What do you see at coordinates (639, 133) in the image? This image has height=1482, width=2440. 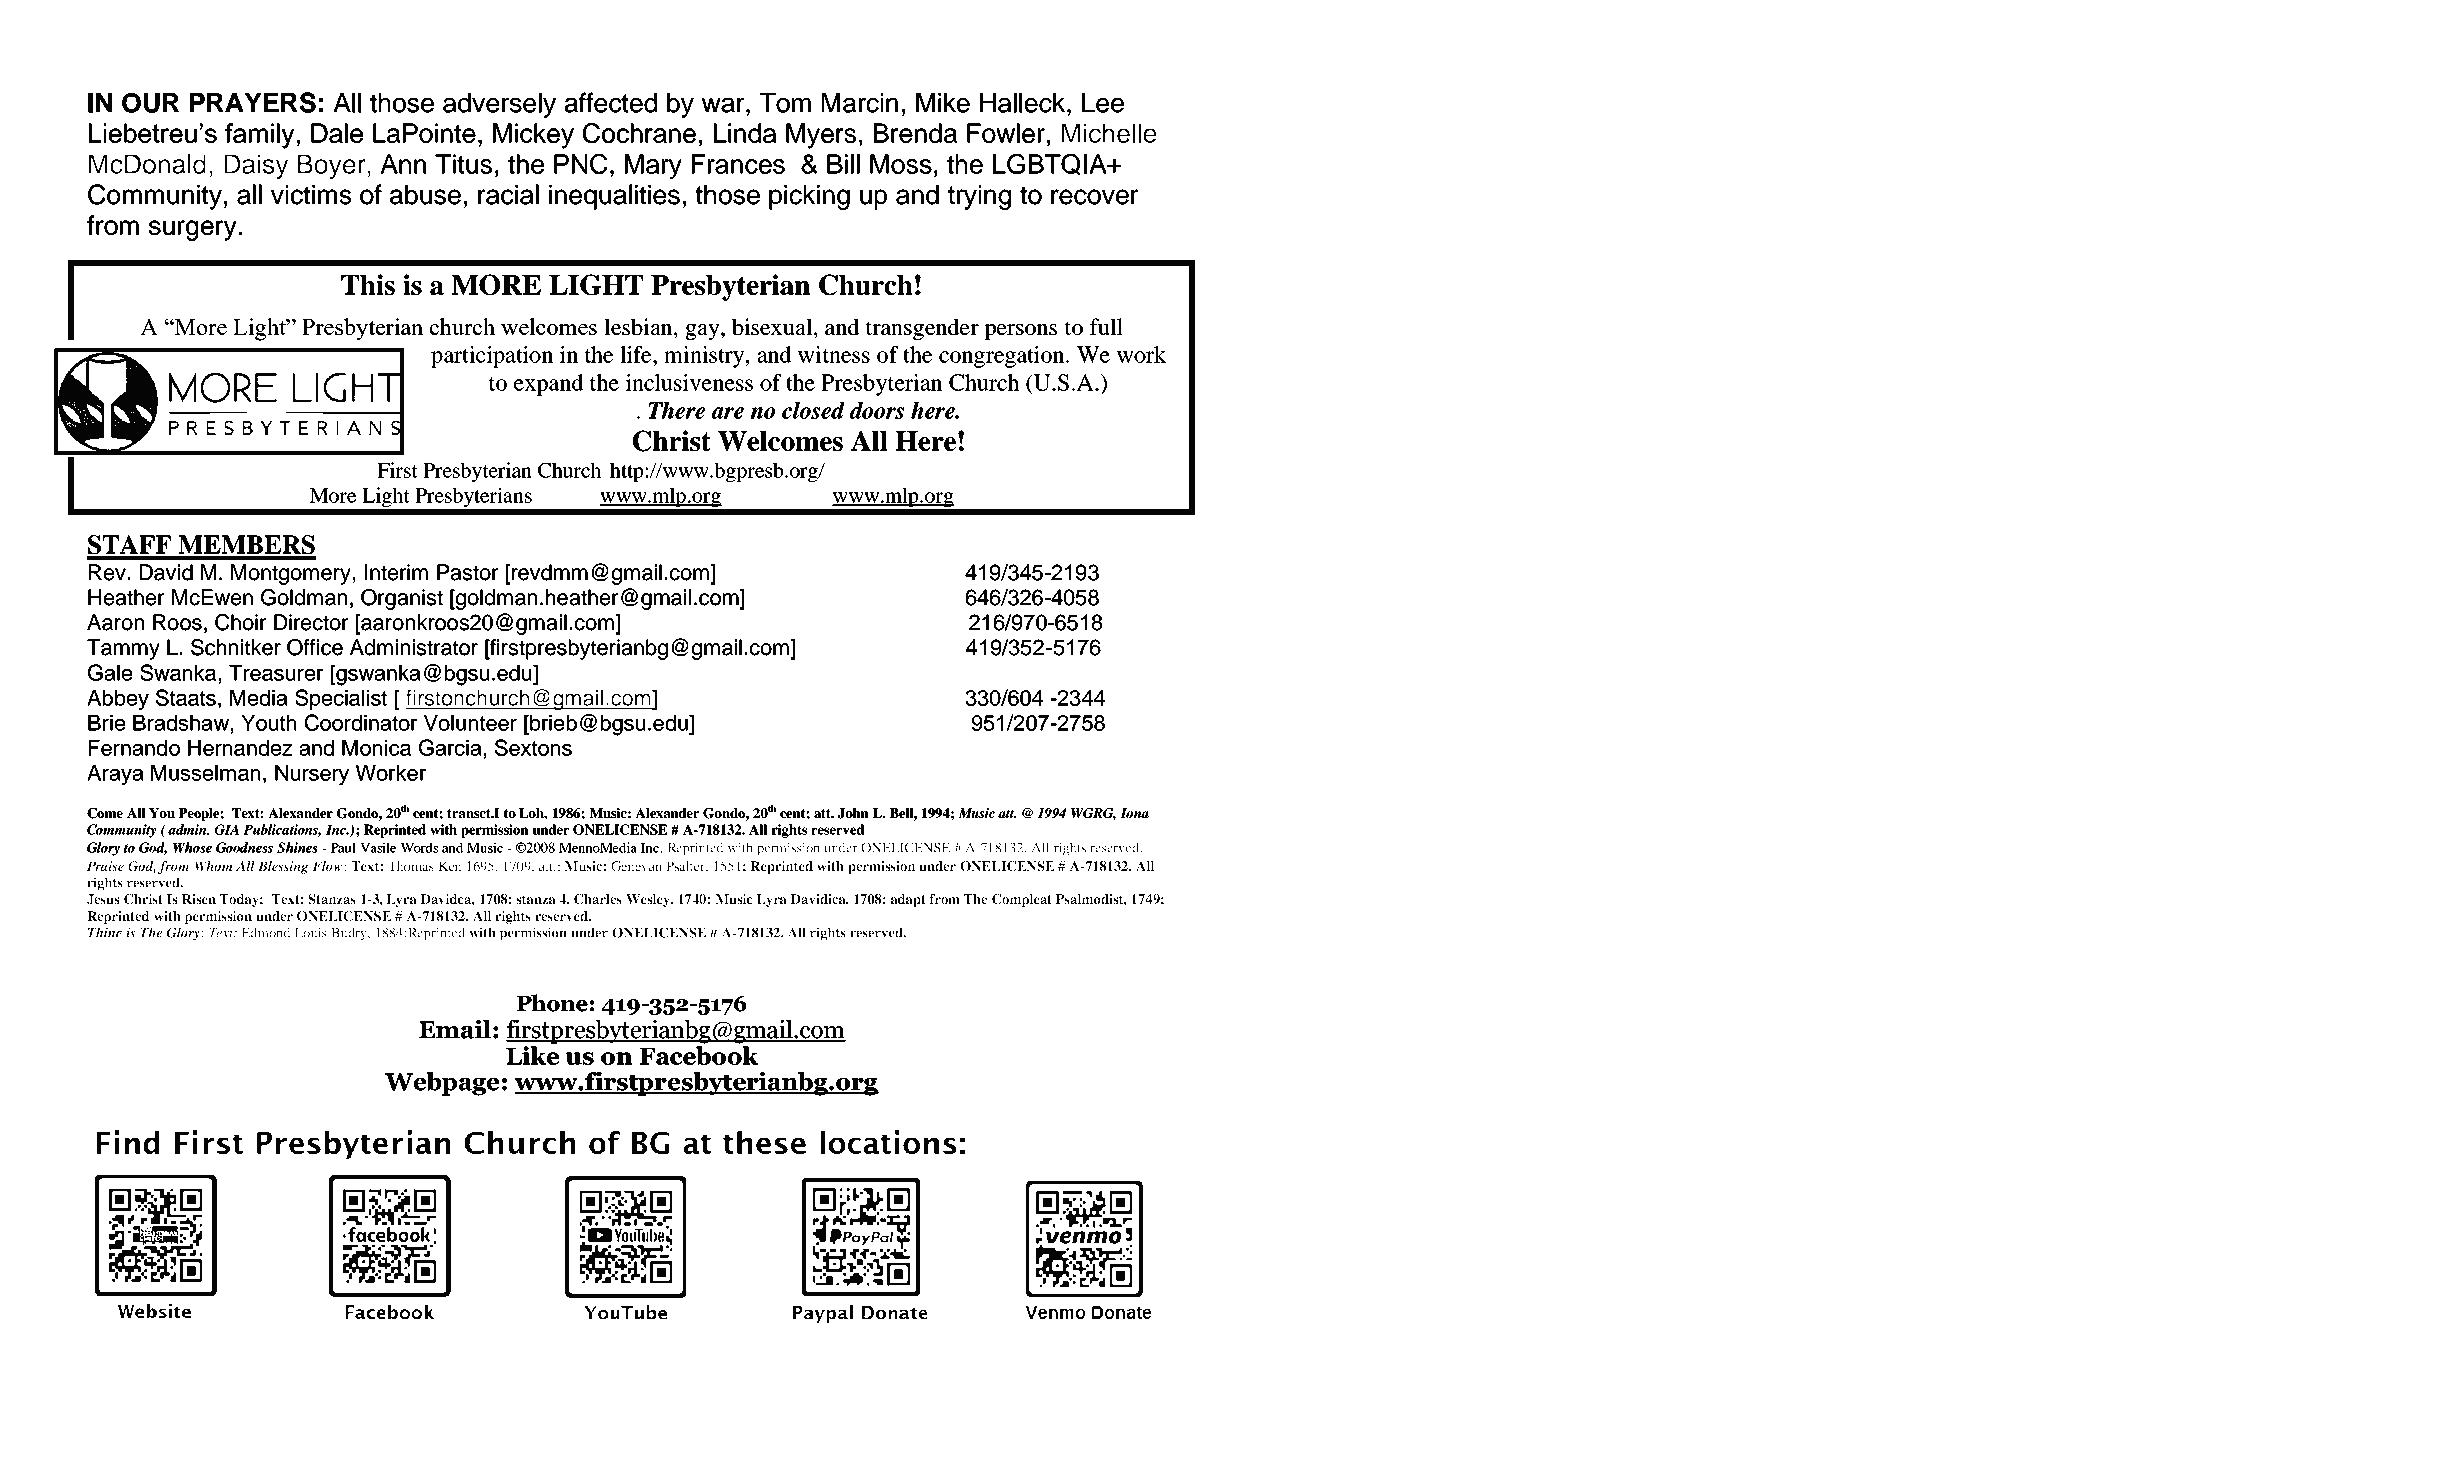 I see `Cochrane` at bounding box center [639, 133].
